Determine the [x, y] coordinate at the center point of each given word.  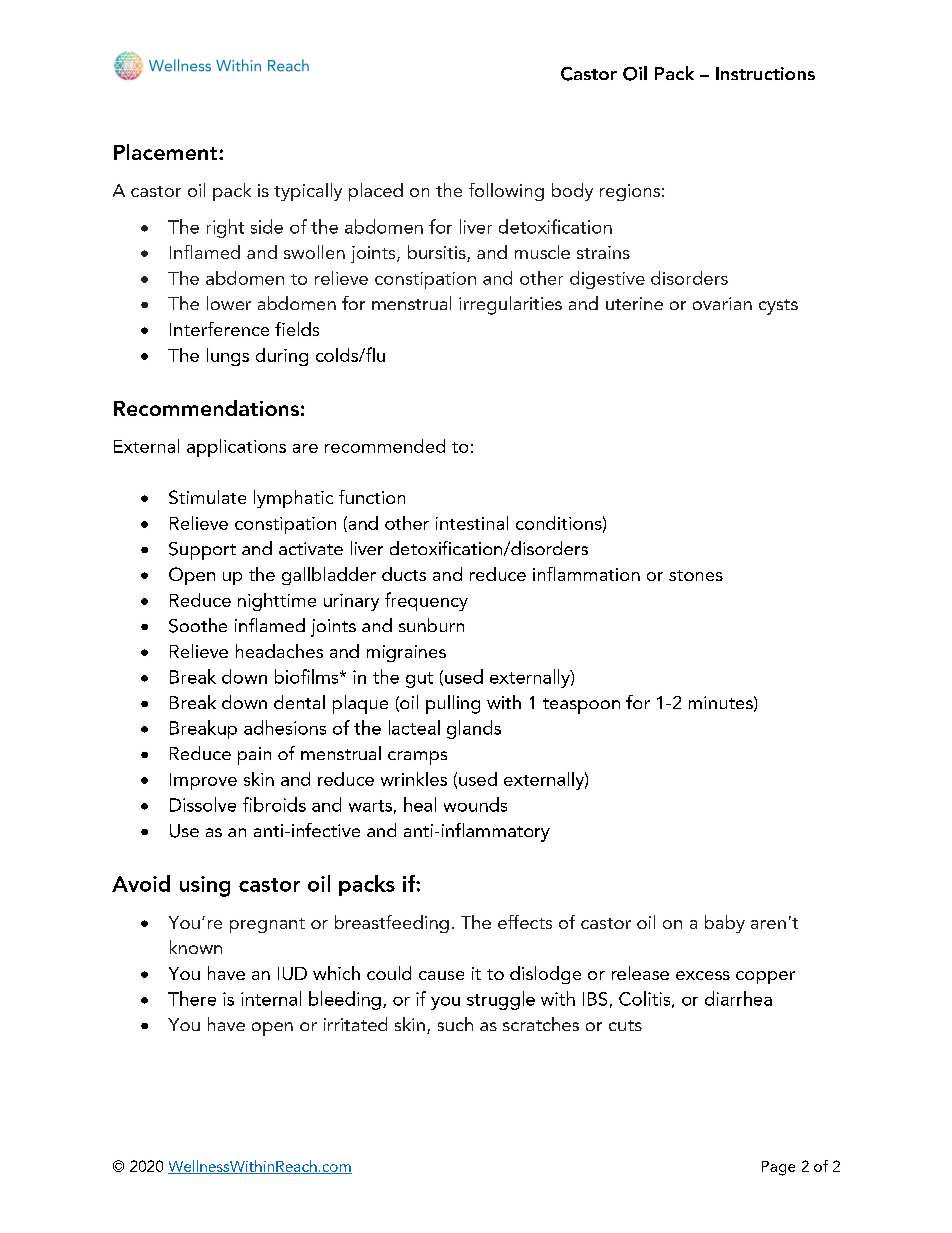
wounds [475, 804]
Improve [203, 781]
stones [696, 575]
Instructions [765, 73]
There [192, 998]
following [506, 192]
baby [725, 924]
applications [236, 448]
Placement [167, 152]
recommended [385, 446]
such [455, 1024]
